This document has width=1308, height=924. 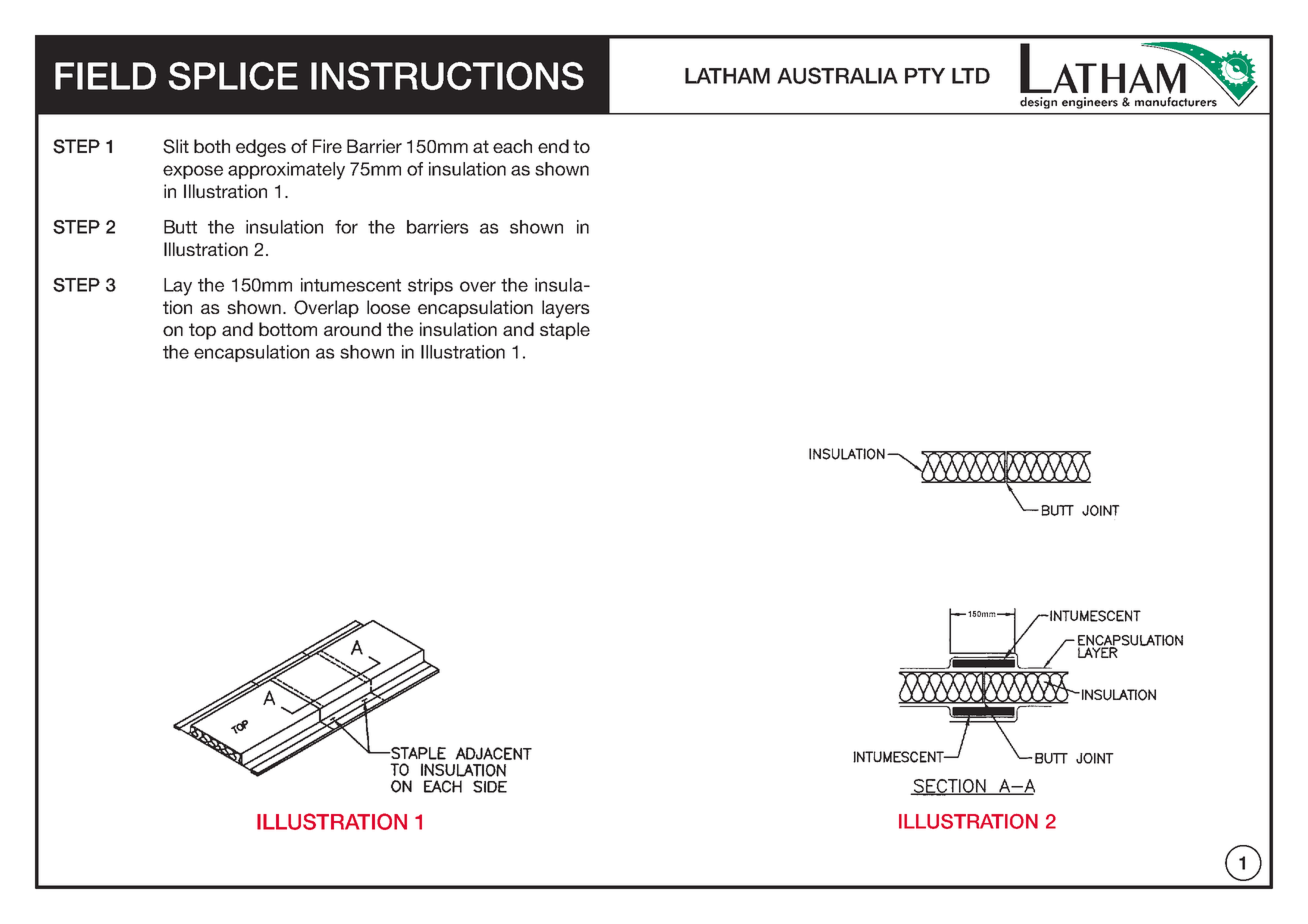 I want to click on for, so click(x=346, y=227).
